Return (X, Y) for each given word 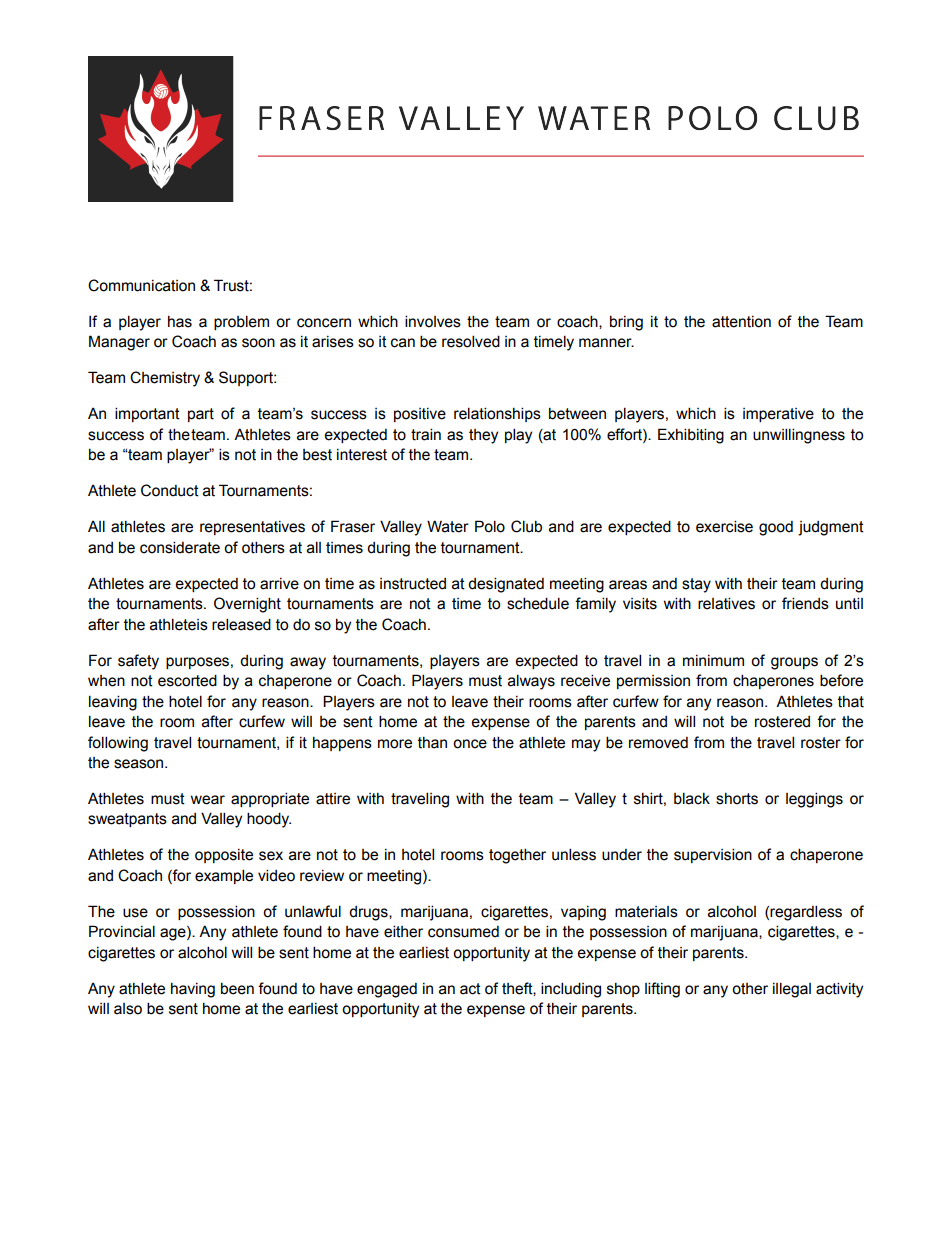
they (483, 436)
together (517, 856)
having (193, 990)
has (180, 322)
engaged (387, 990)
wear (208, 800)
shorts (737, 799)
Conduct (170, 490)
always (531, 682)
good (776, 528)
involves (433, 321)
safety (138, 662)
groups (794, 663)
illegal (792, 990)
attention (741, 322)
